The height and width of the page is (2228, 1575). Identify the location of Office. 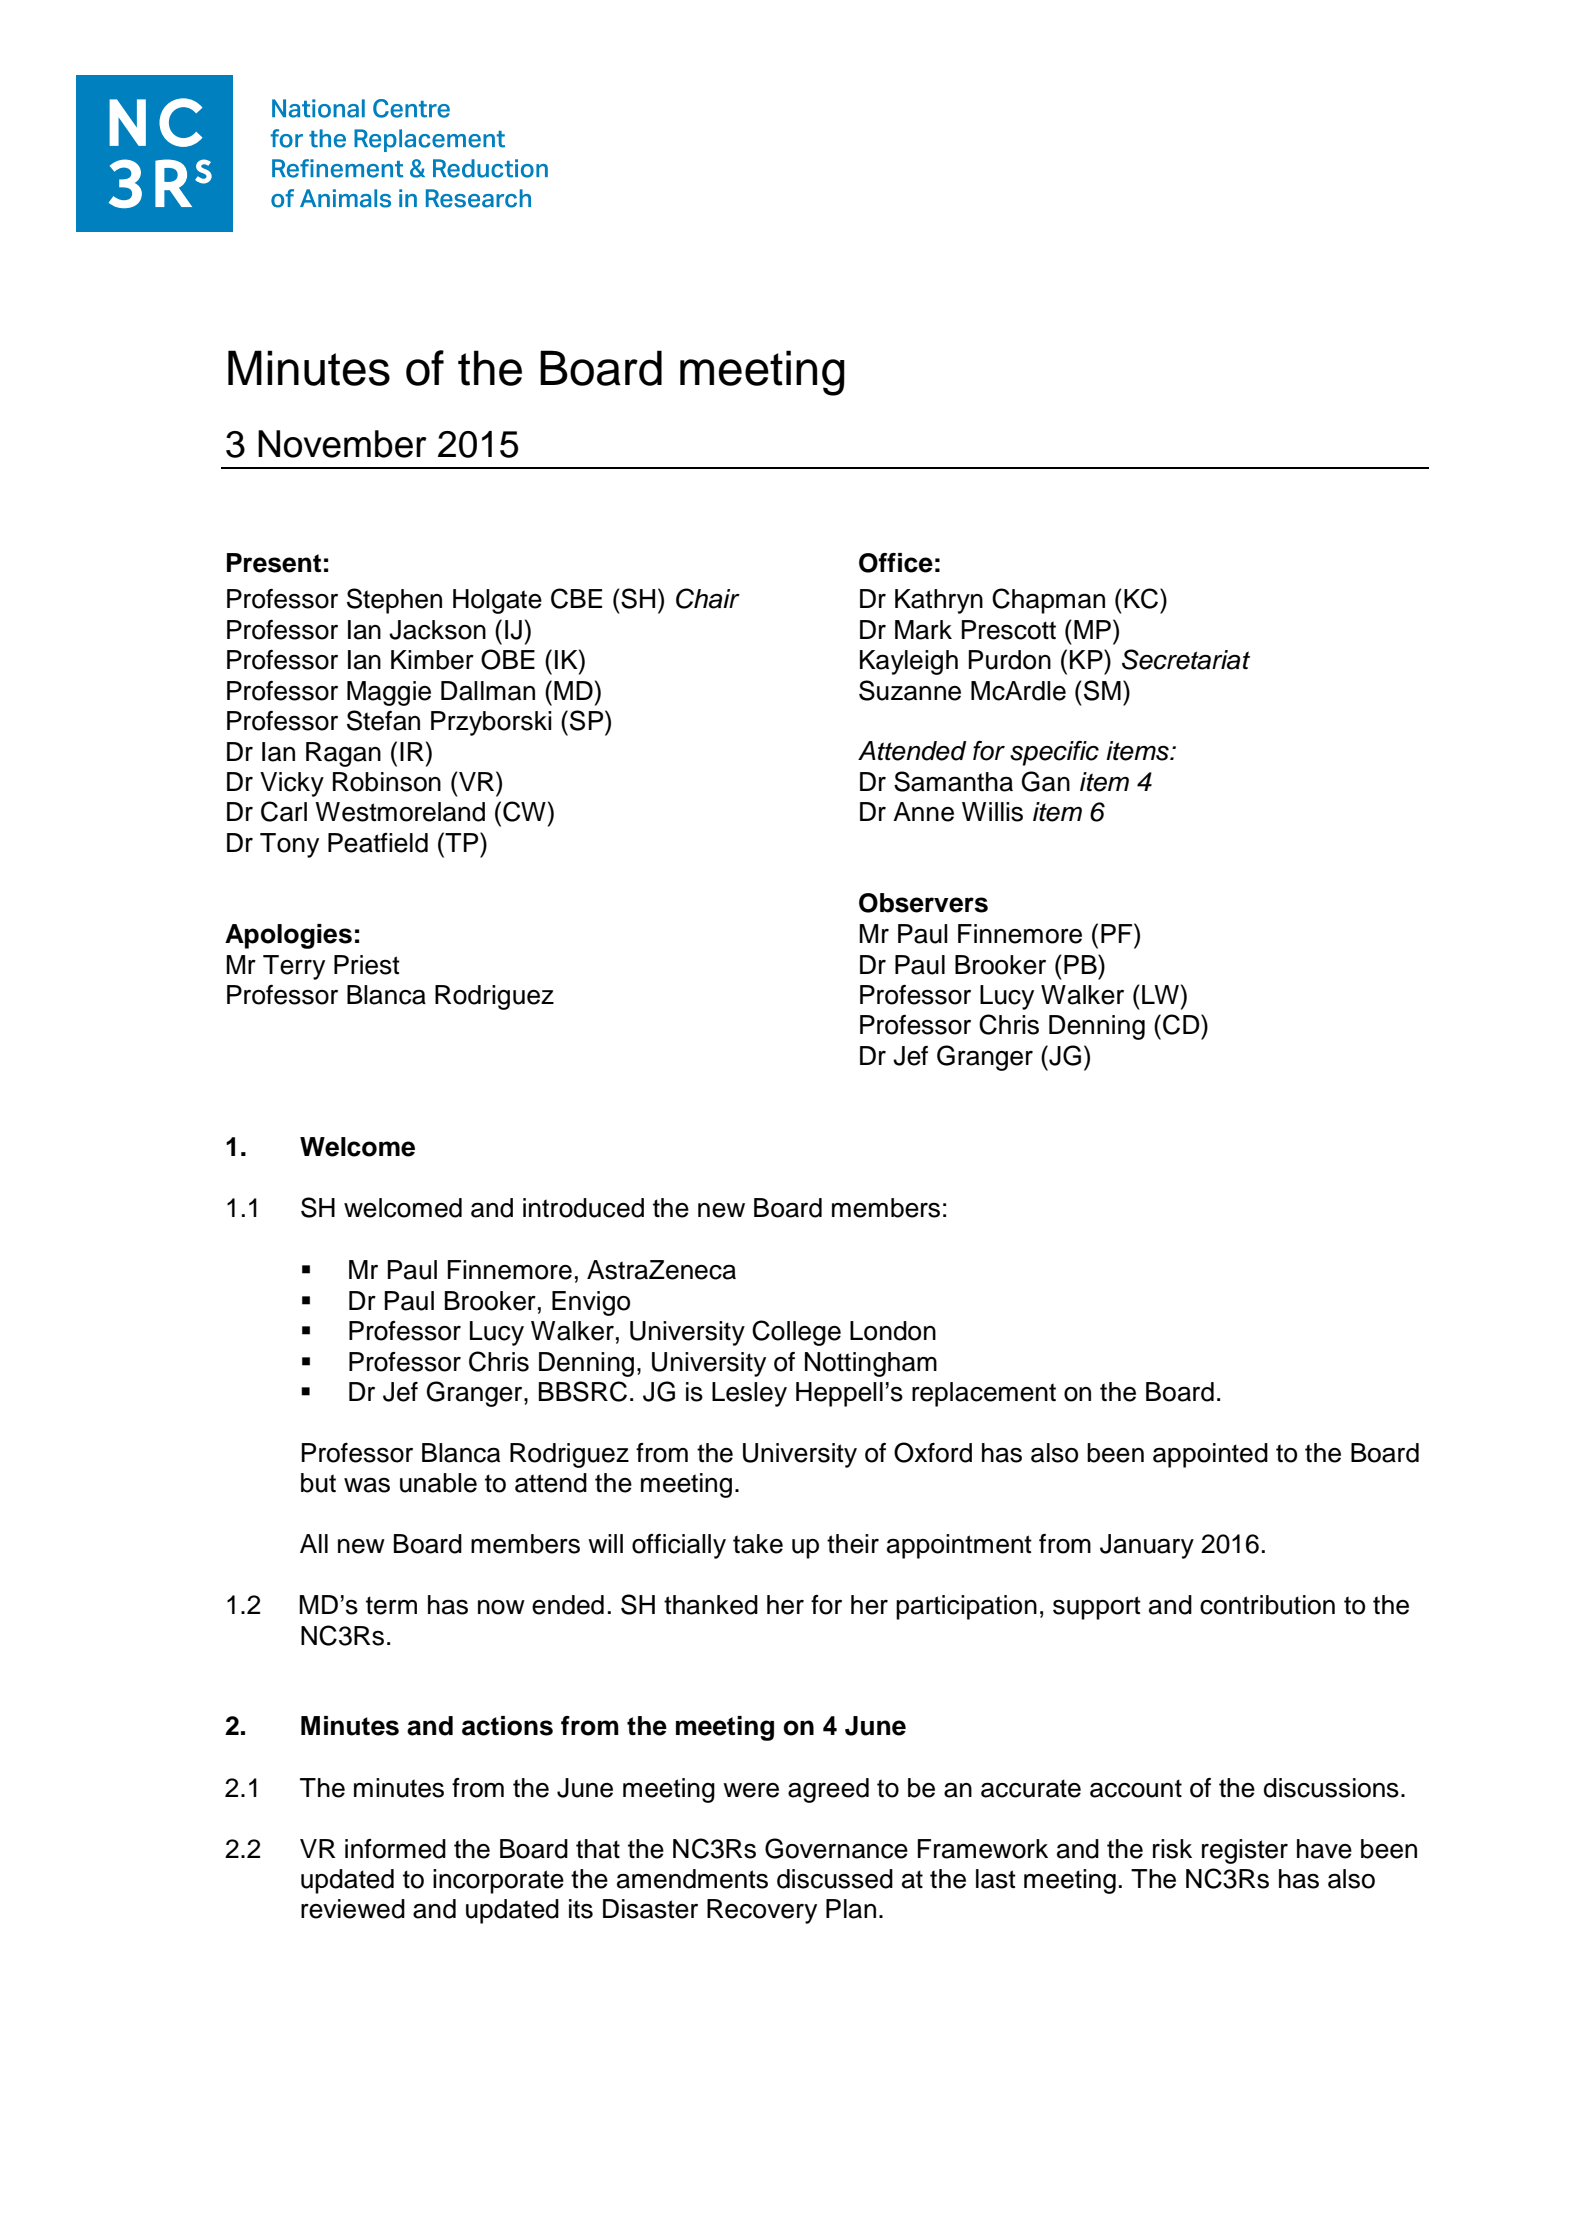
(896, 563).
